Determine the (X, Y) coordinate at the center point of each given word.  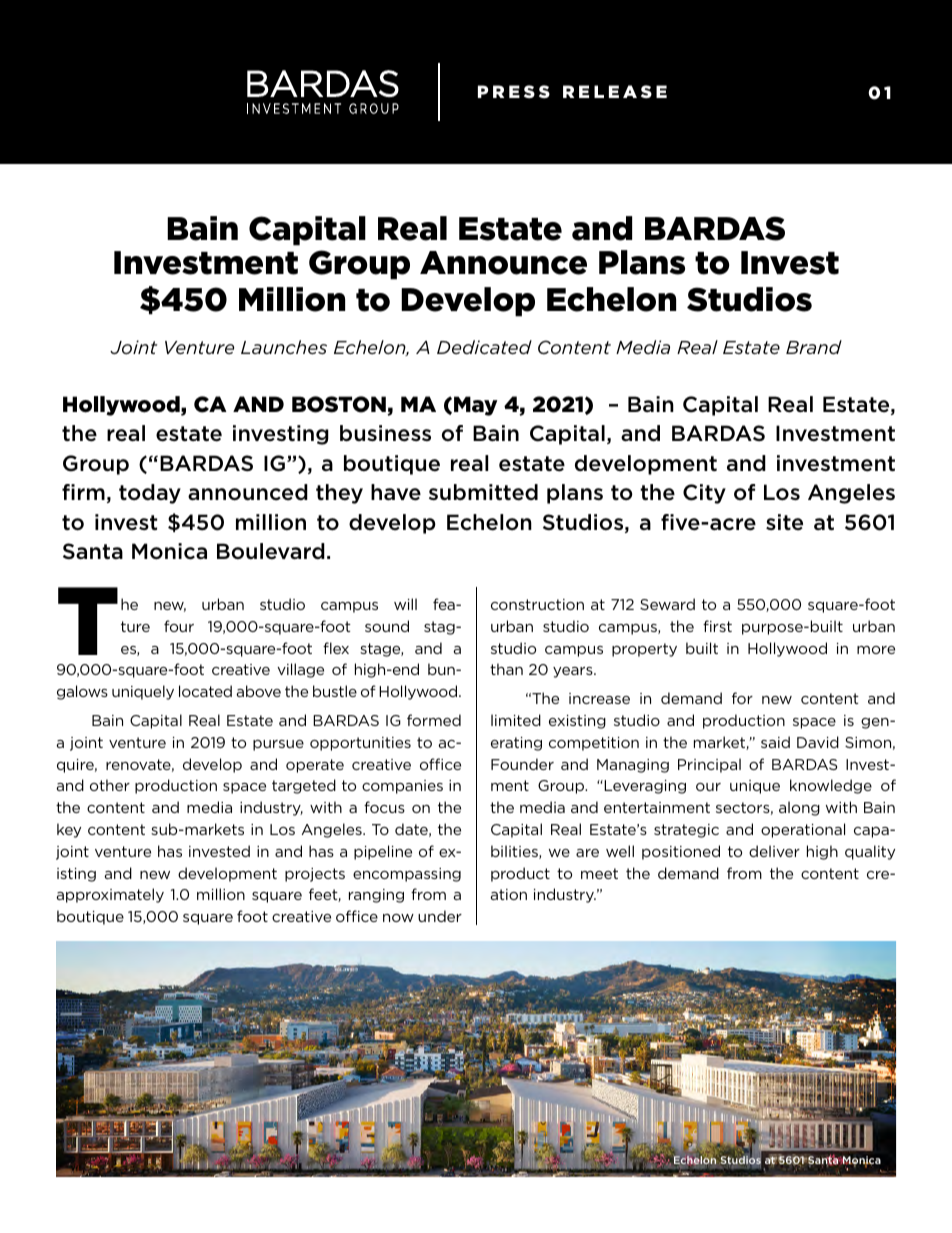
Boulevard (271, 551)
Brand (814, 347)
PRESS (514, 91)
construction (537, 604)
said (775, 742)
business (385, 433)
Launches (284, 347)
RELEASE (615, 91)
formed (434, 720)
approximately (110, 895)
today (150, 494)
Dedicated (484, 347)
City (704, 494)
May (476, 406)
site (784, 522)
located (205, 691)
